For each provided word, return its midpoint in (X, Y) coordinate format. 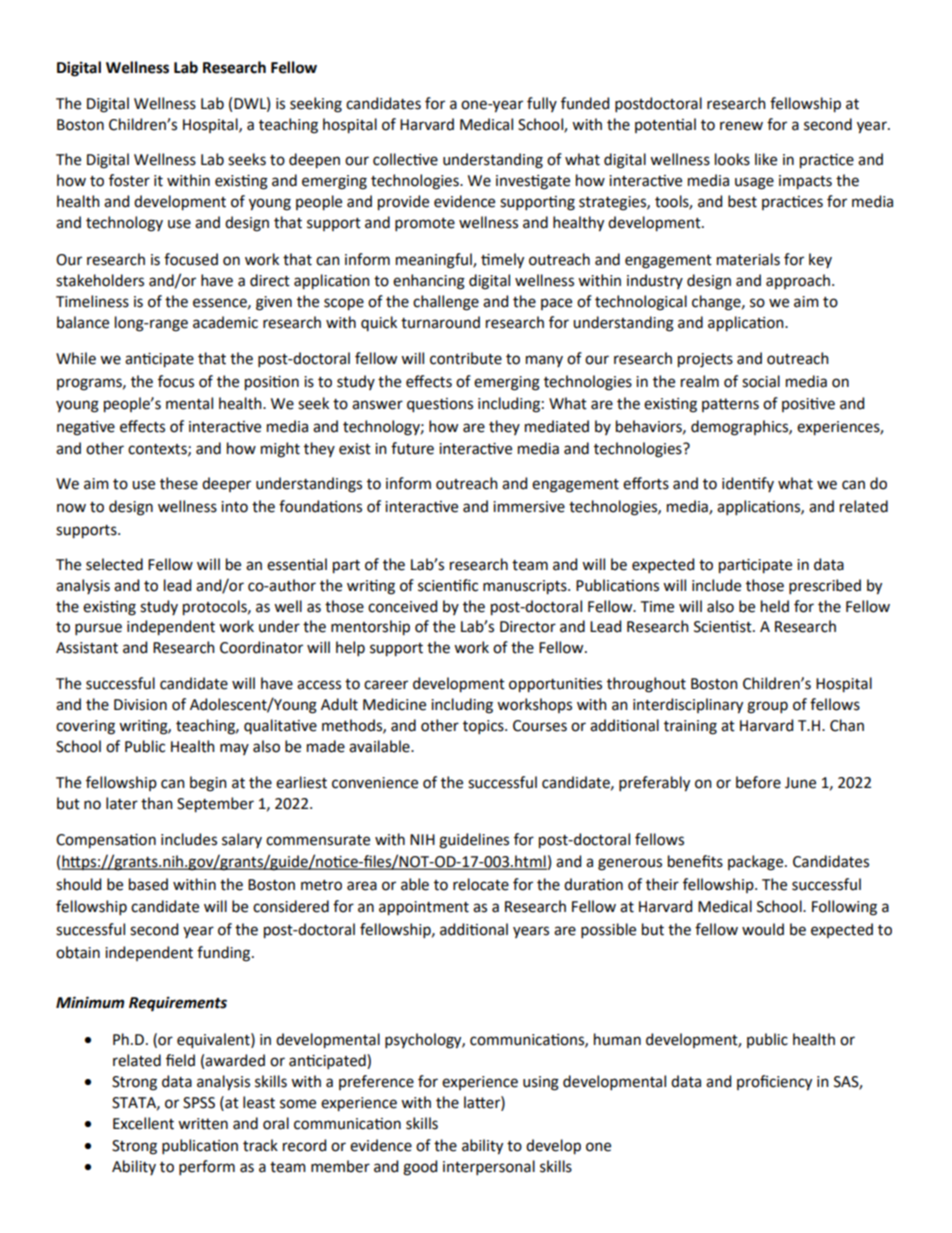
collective (405, 159)
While (76, 358)
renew (741, 126)
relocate (481, 884)
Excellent (143, 1123)
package (757, 863)
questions (440, 405)
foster (129, 180)
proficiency (774, 1083)
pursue (98, 629)
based (148, 884)
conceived (402, 606)
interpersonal (489, 1167)
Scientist (724, 627)
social (761, 381)
